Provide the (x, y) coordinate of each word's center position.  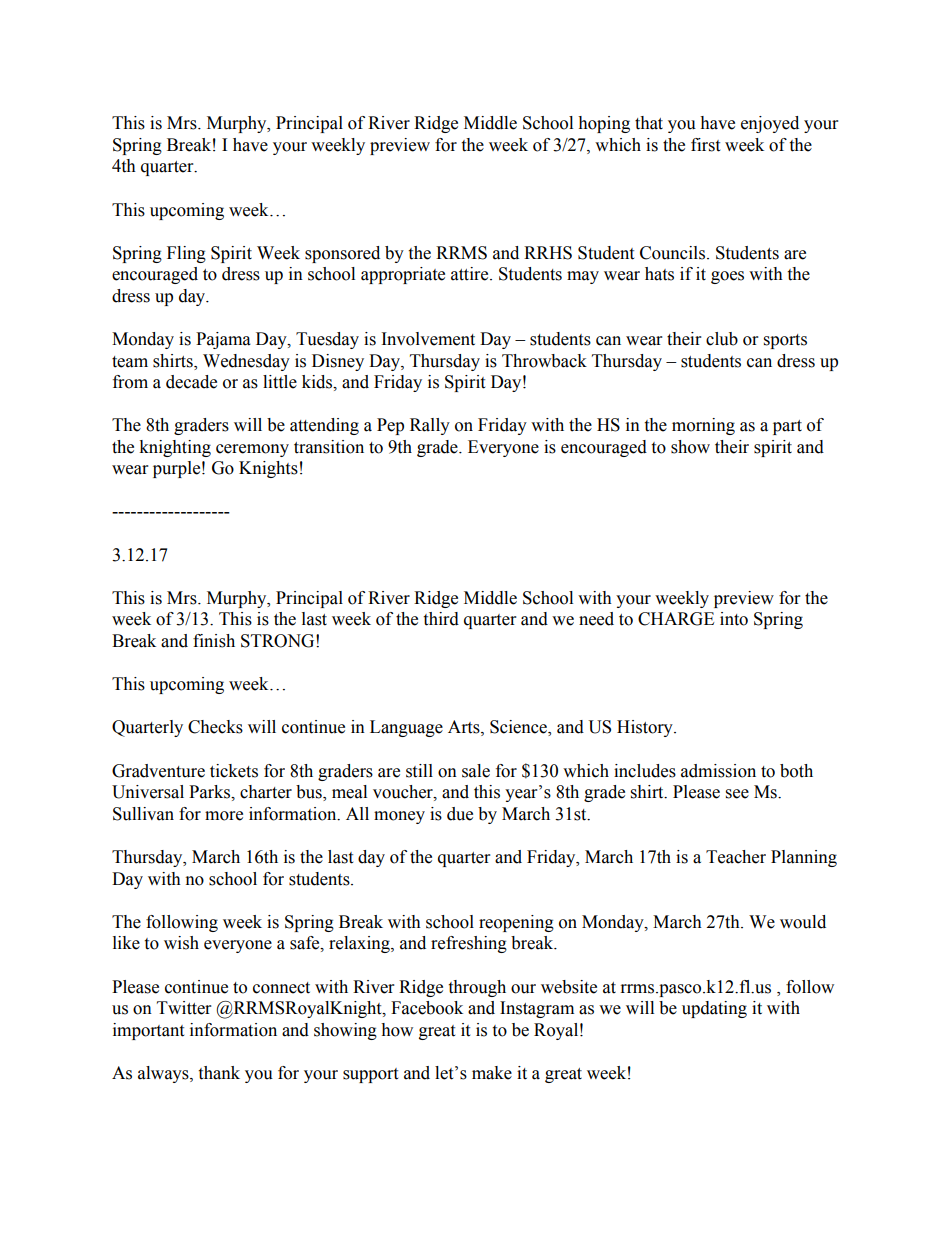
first (705, 145)
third (441, 619)
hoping (604, 124)
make (492, 1073)
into (734, 619)
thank (219, 1073)
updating (714, 1009)
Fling (186, 254)
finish (214, 641)
